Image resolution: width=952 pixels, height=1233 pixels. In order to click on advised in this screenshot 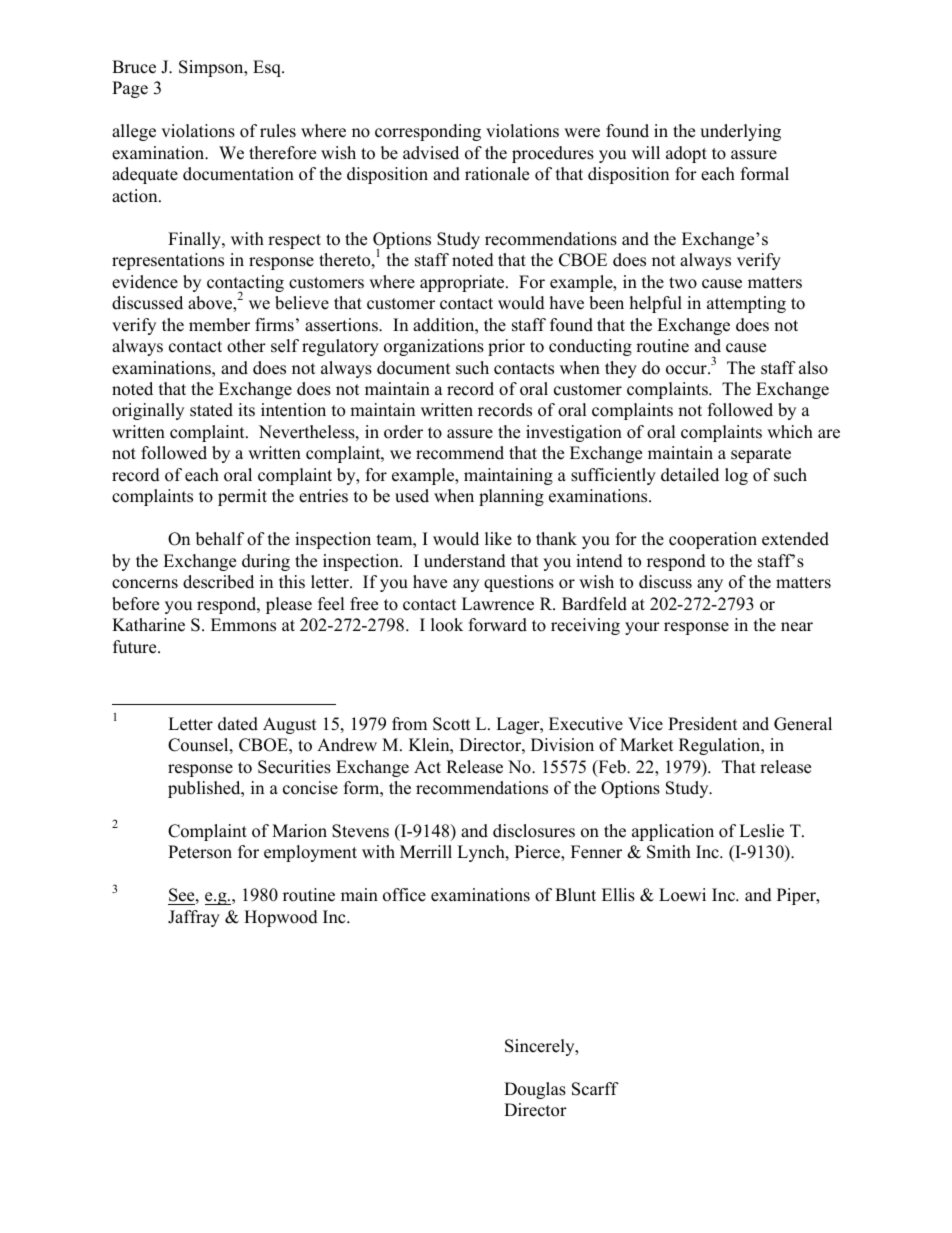, I will do `click(431, 153)`.
